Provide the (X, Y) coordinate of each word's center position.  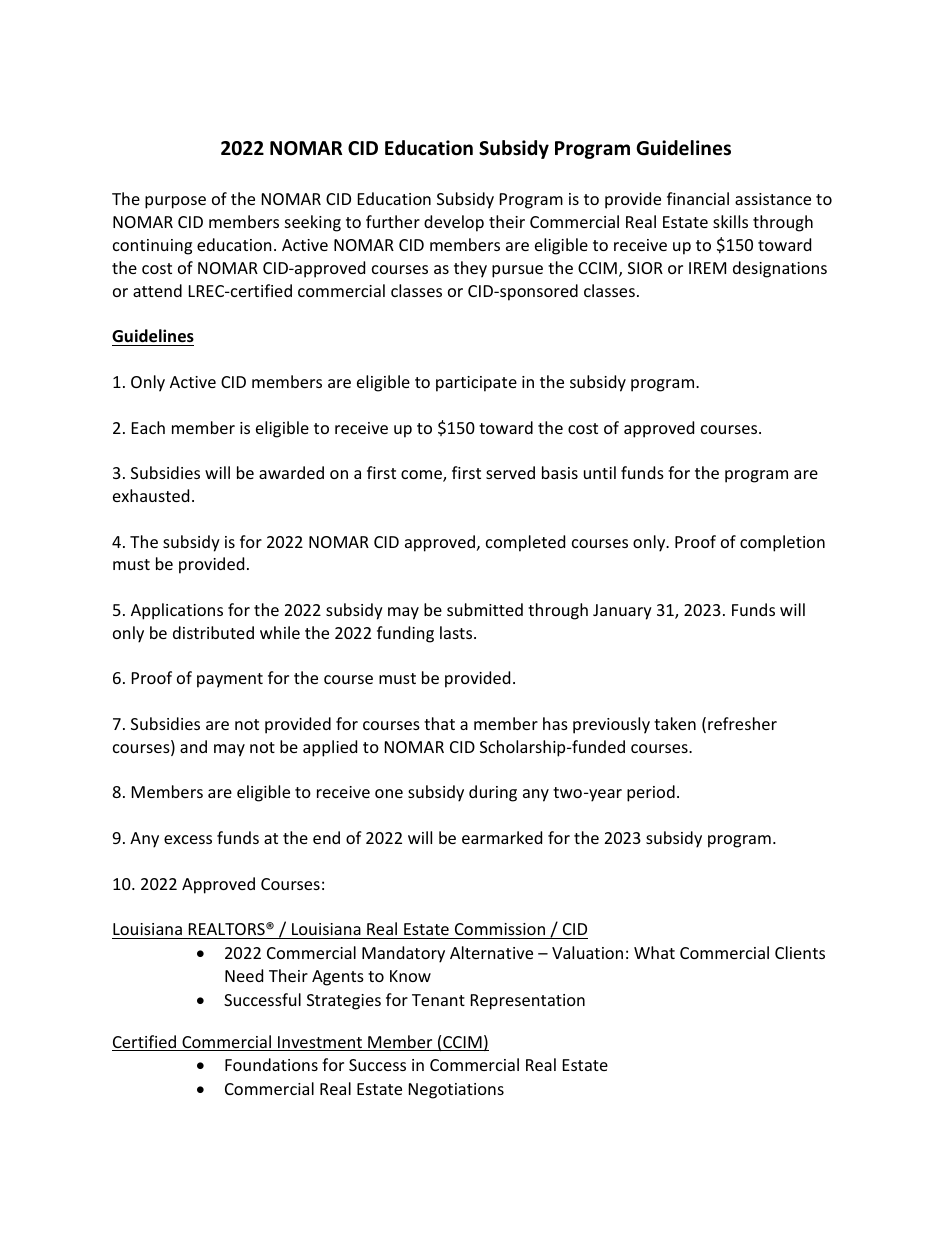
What (654, 952)
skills (730, 221)
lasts (457, 632)
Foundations (271, 1064)
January (622, 612)
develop (454, 223)
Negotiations (456, 1091)
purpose (175, 202)
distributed (213, 632)
